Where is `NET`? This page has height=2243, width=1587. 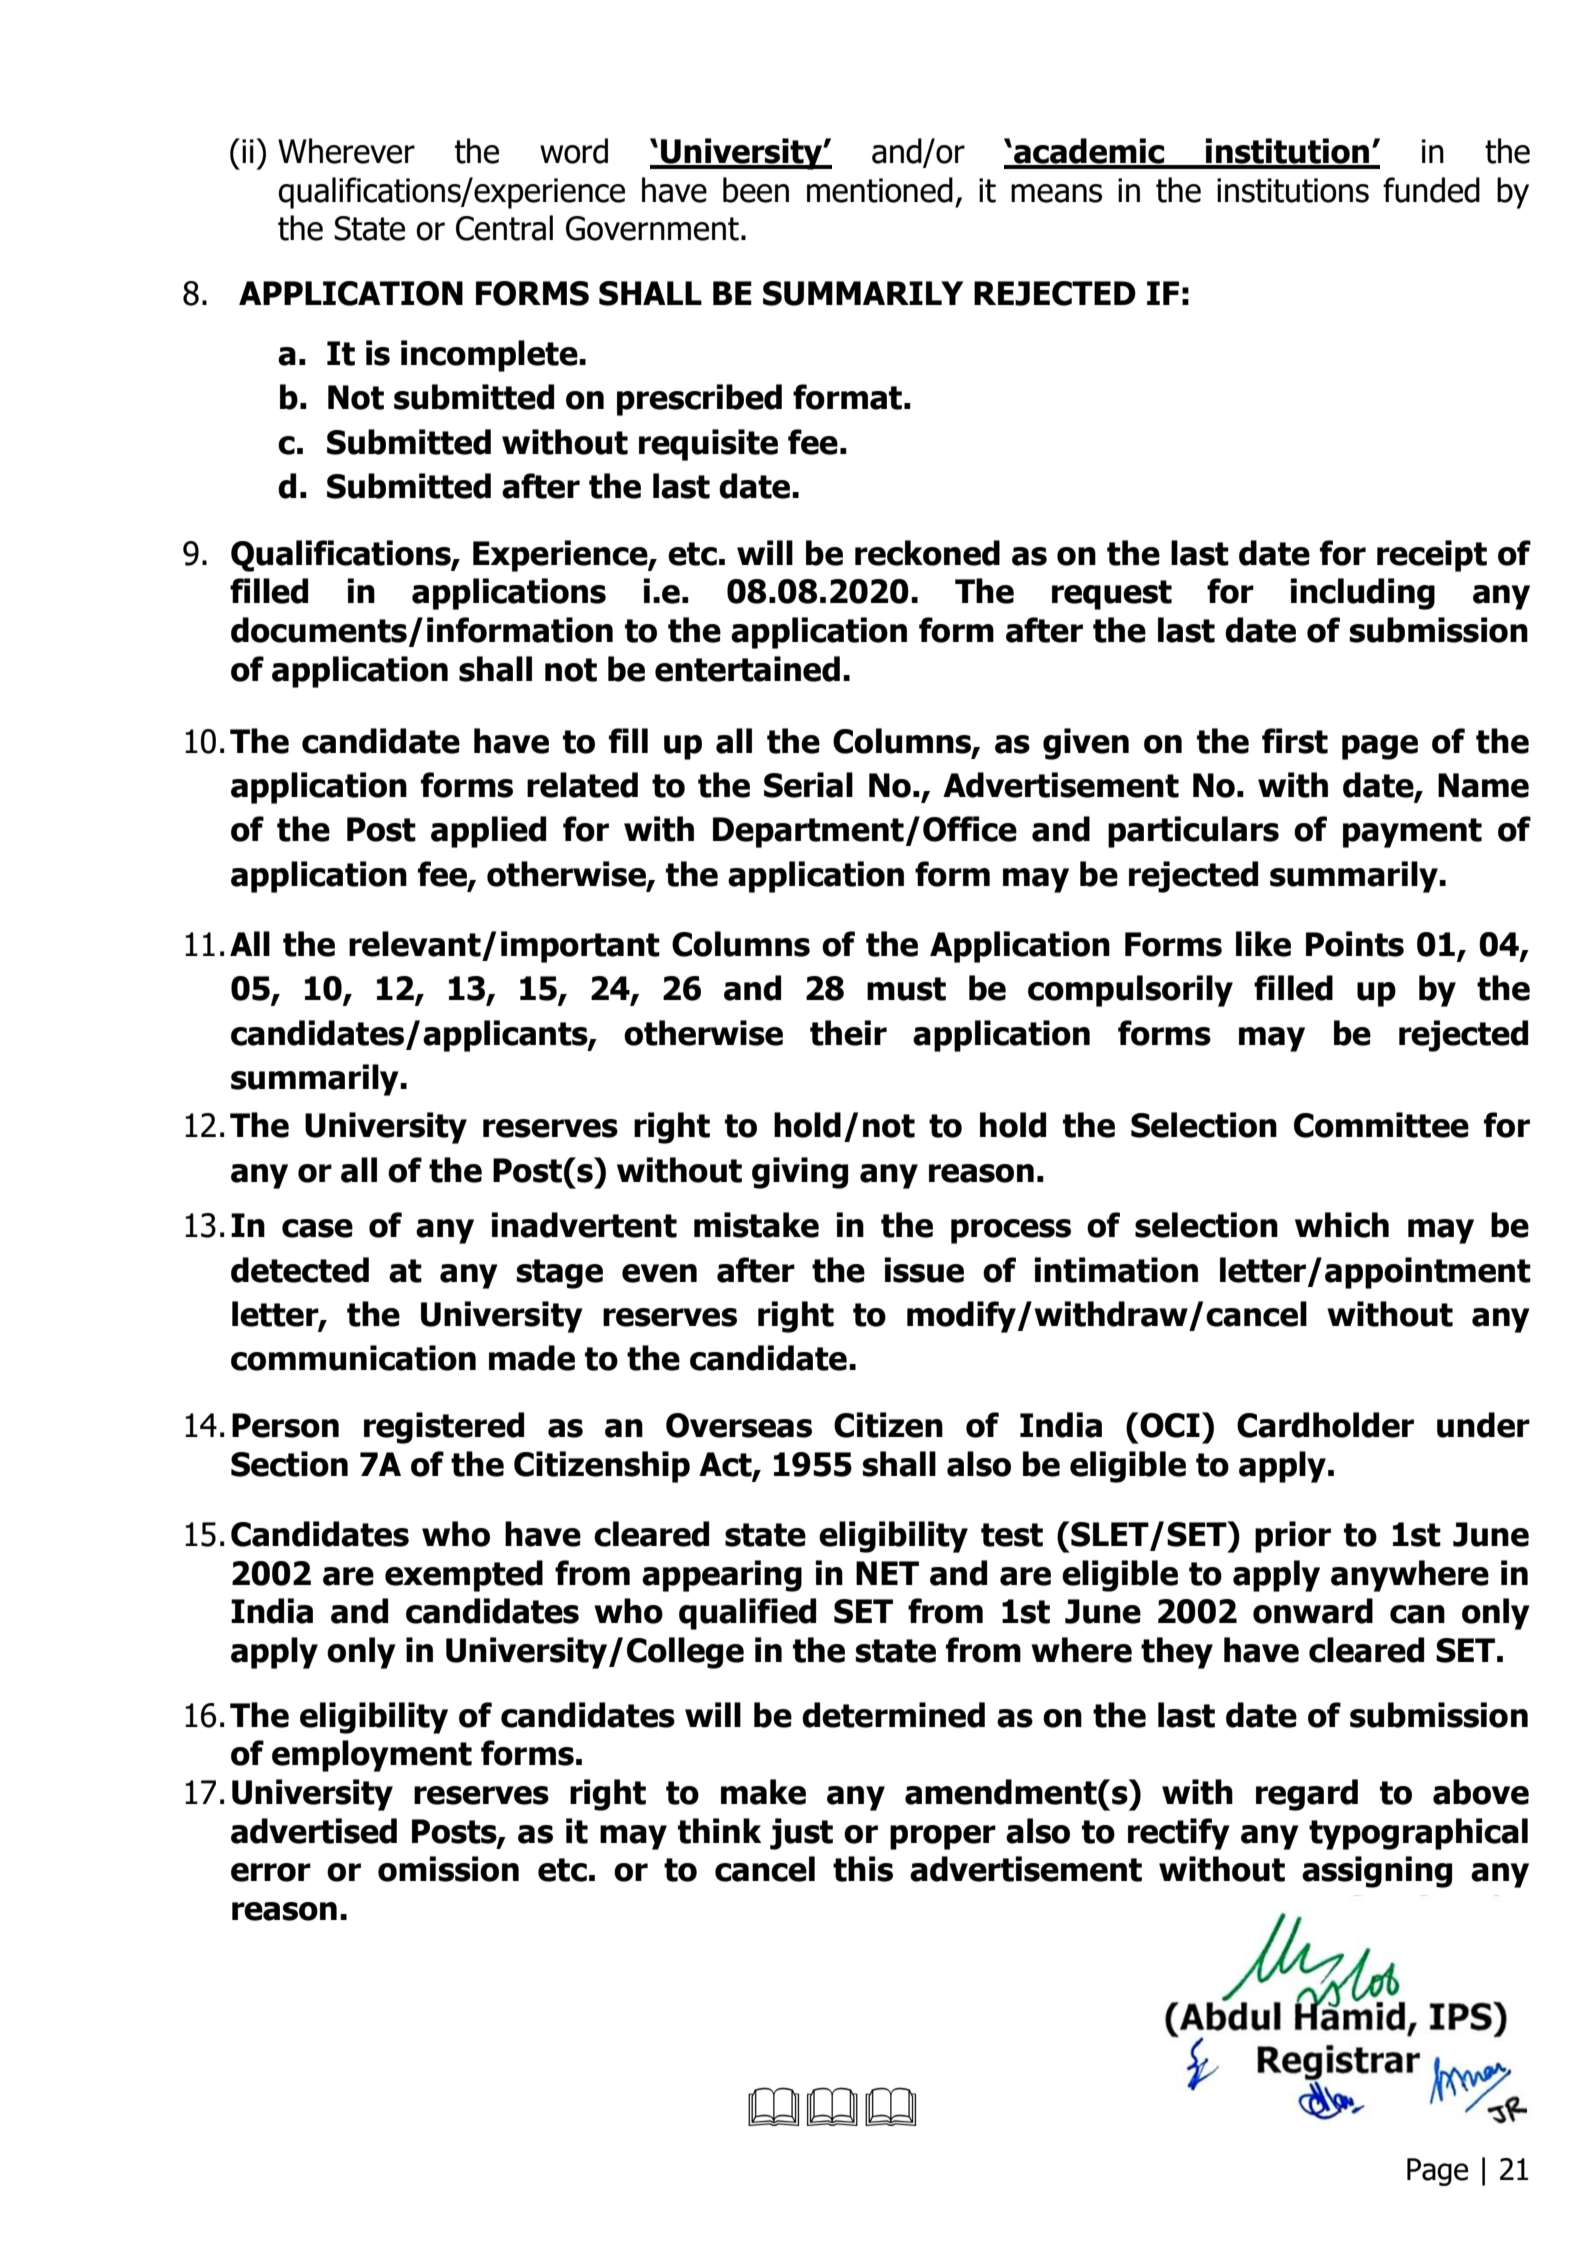 NET is located at coordinates (887, 1573).
